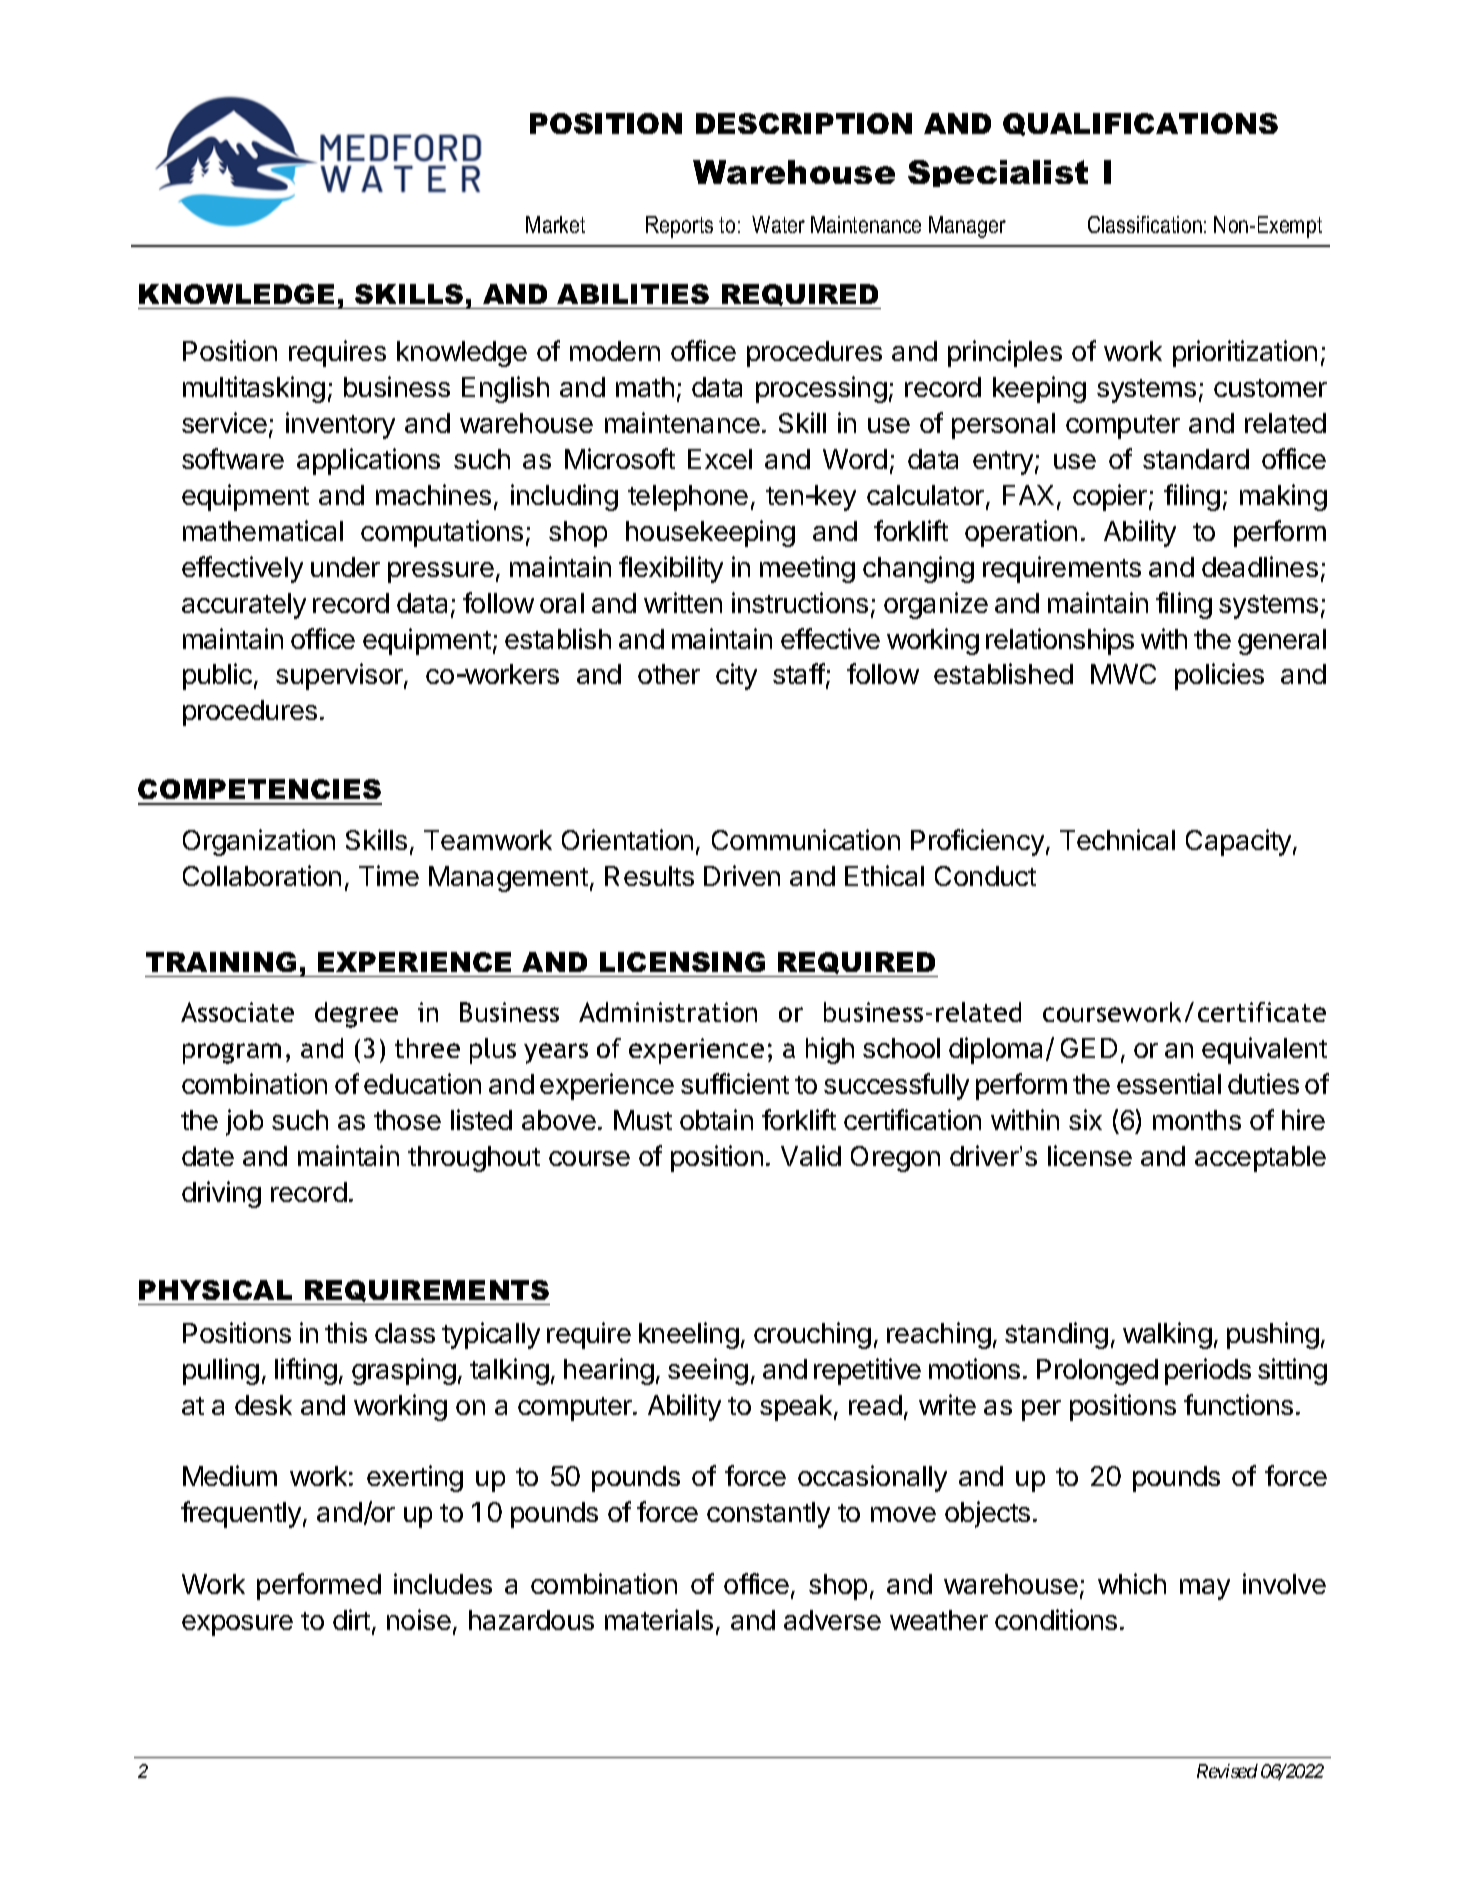 This screenshot has width=1465, height=1896. I want to click on Revised, so click(1227, 1771).
